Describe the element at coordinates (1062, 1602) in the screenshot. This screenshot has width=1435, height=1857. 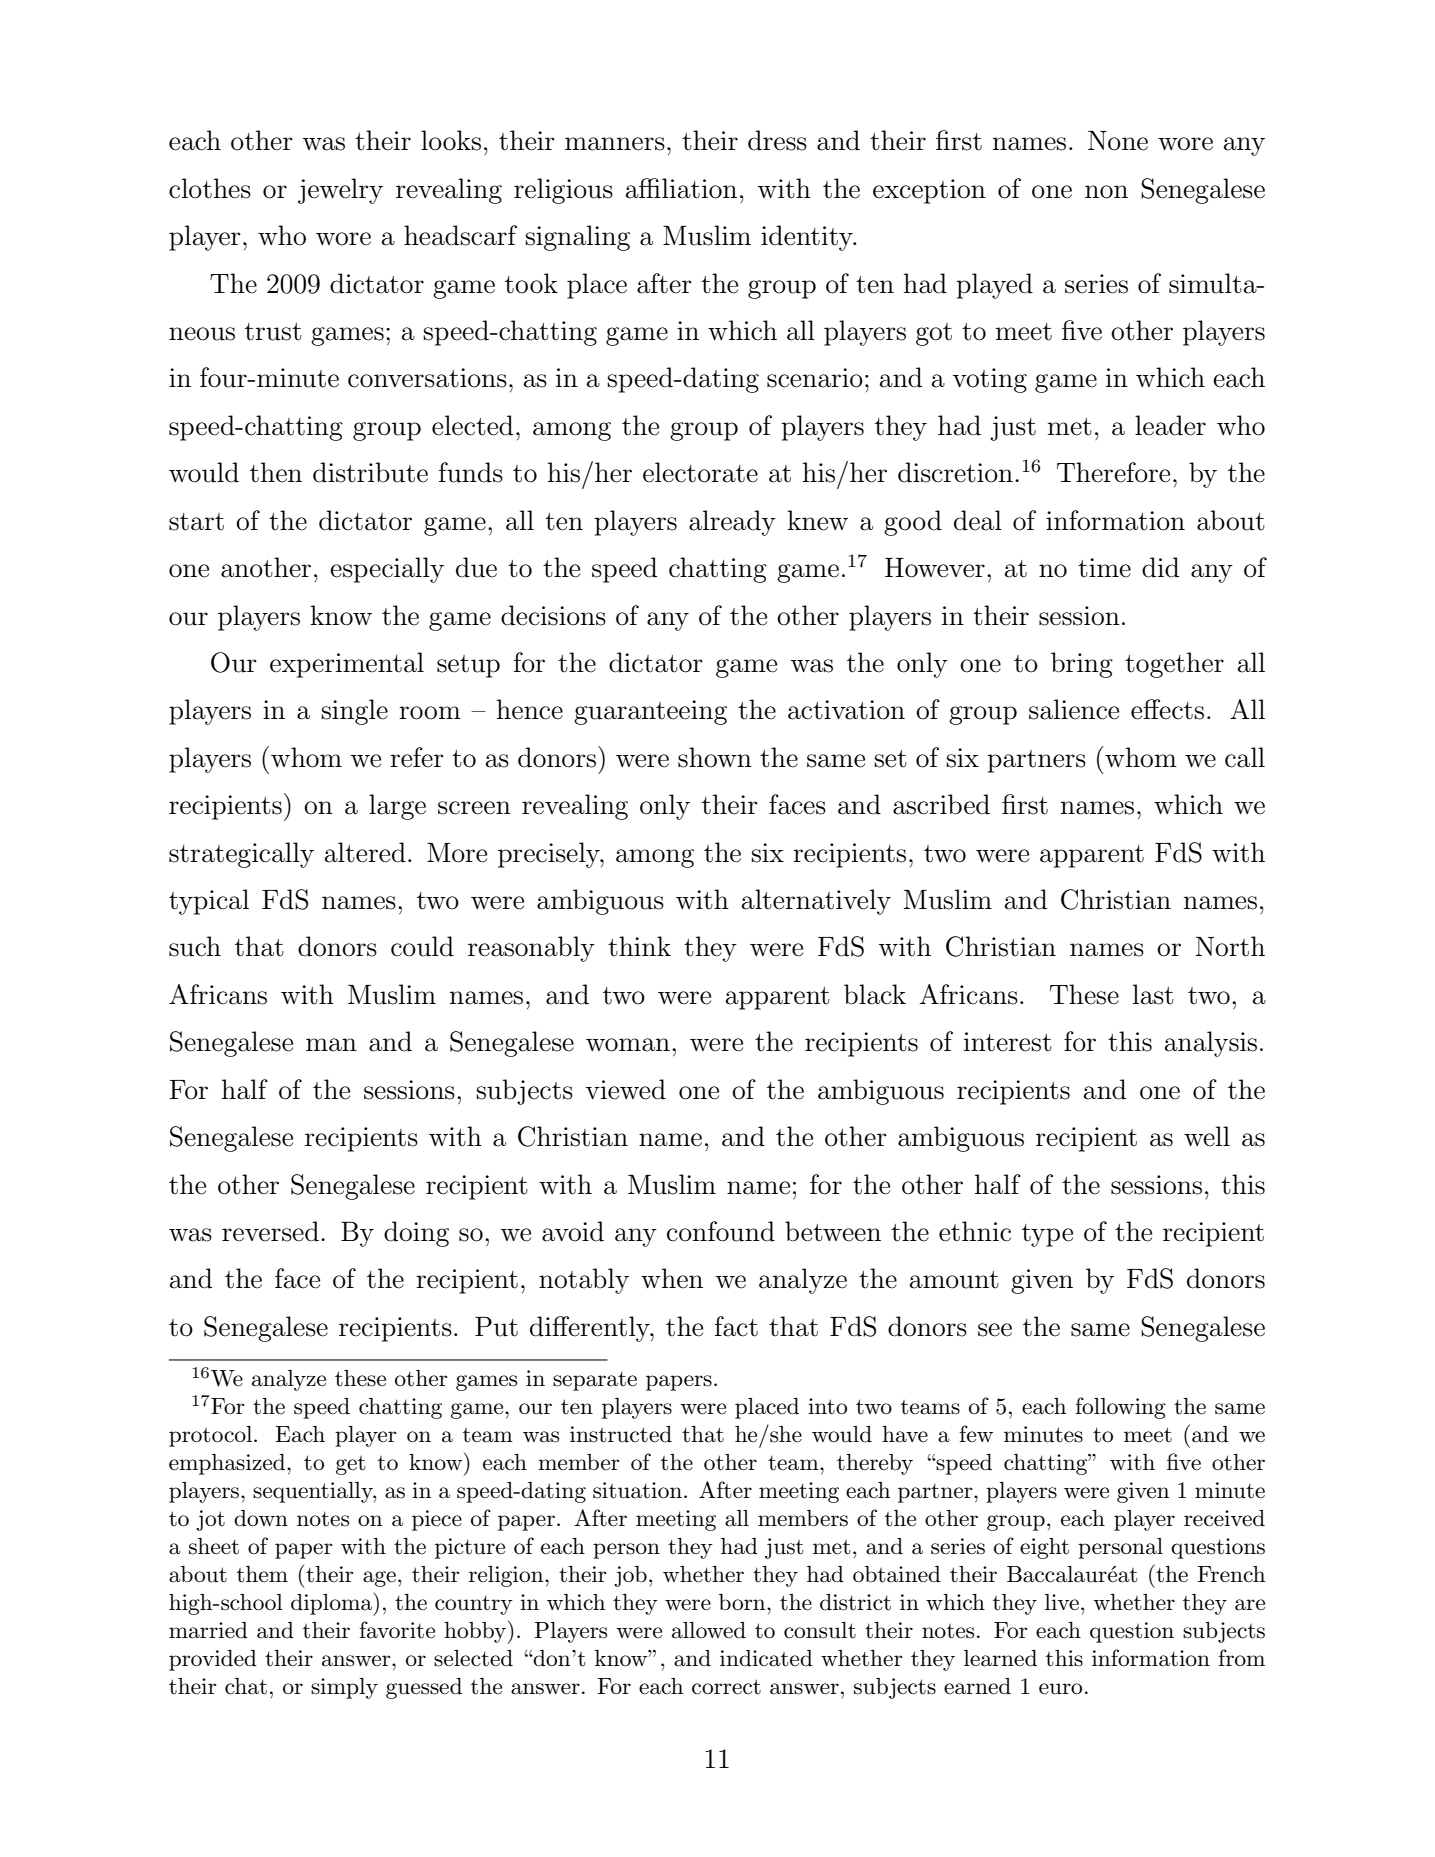
I see `live` at that location.
